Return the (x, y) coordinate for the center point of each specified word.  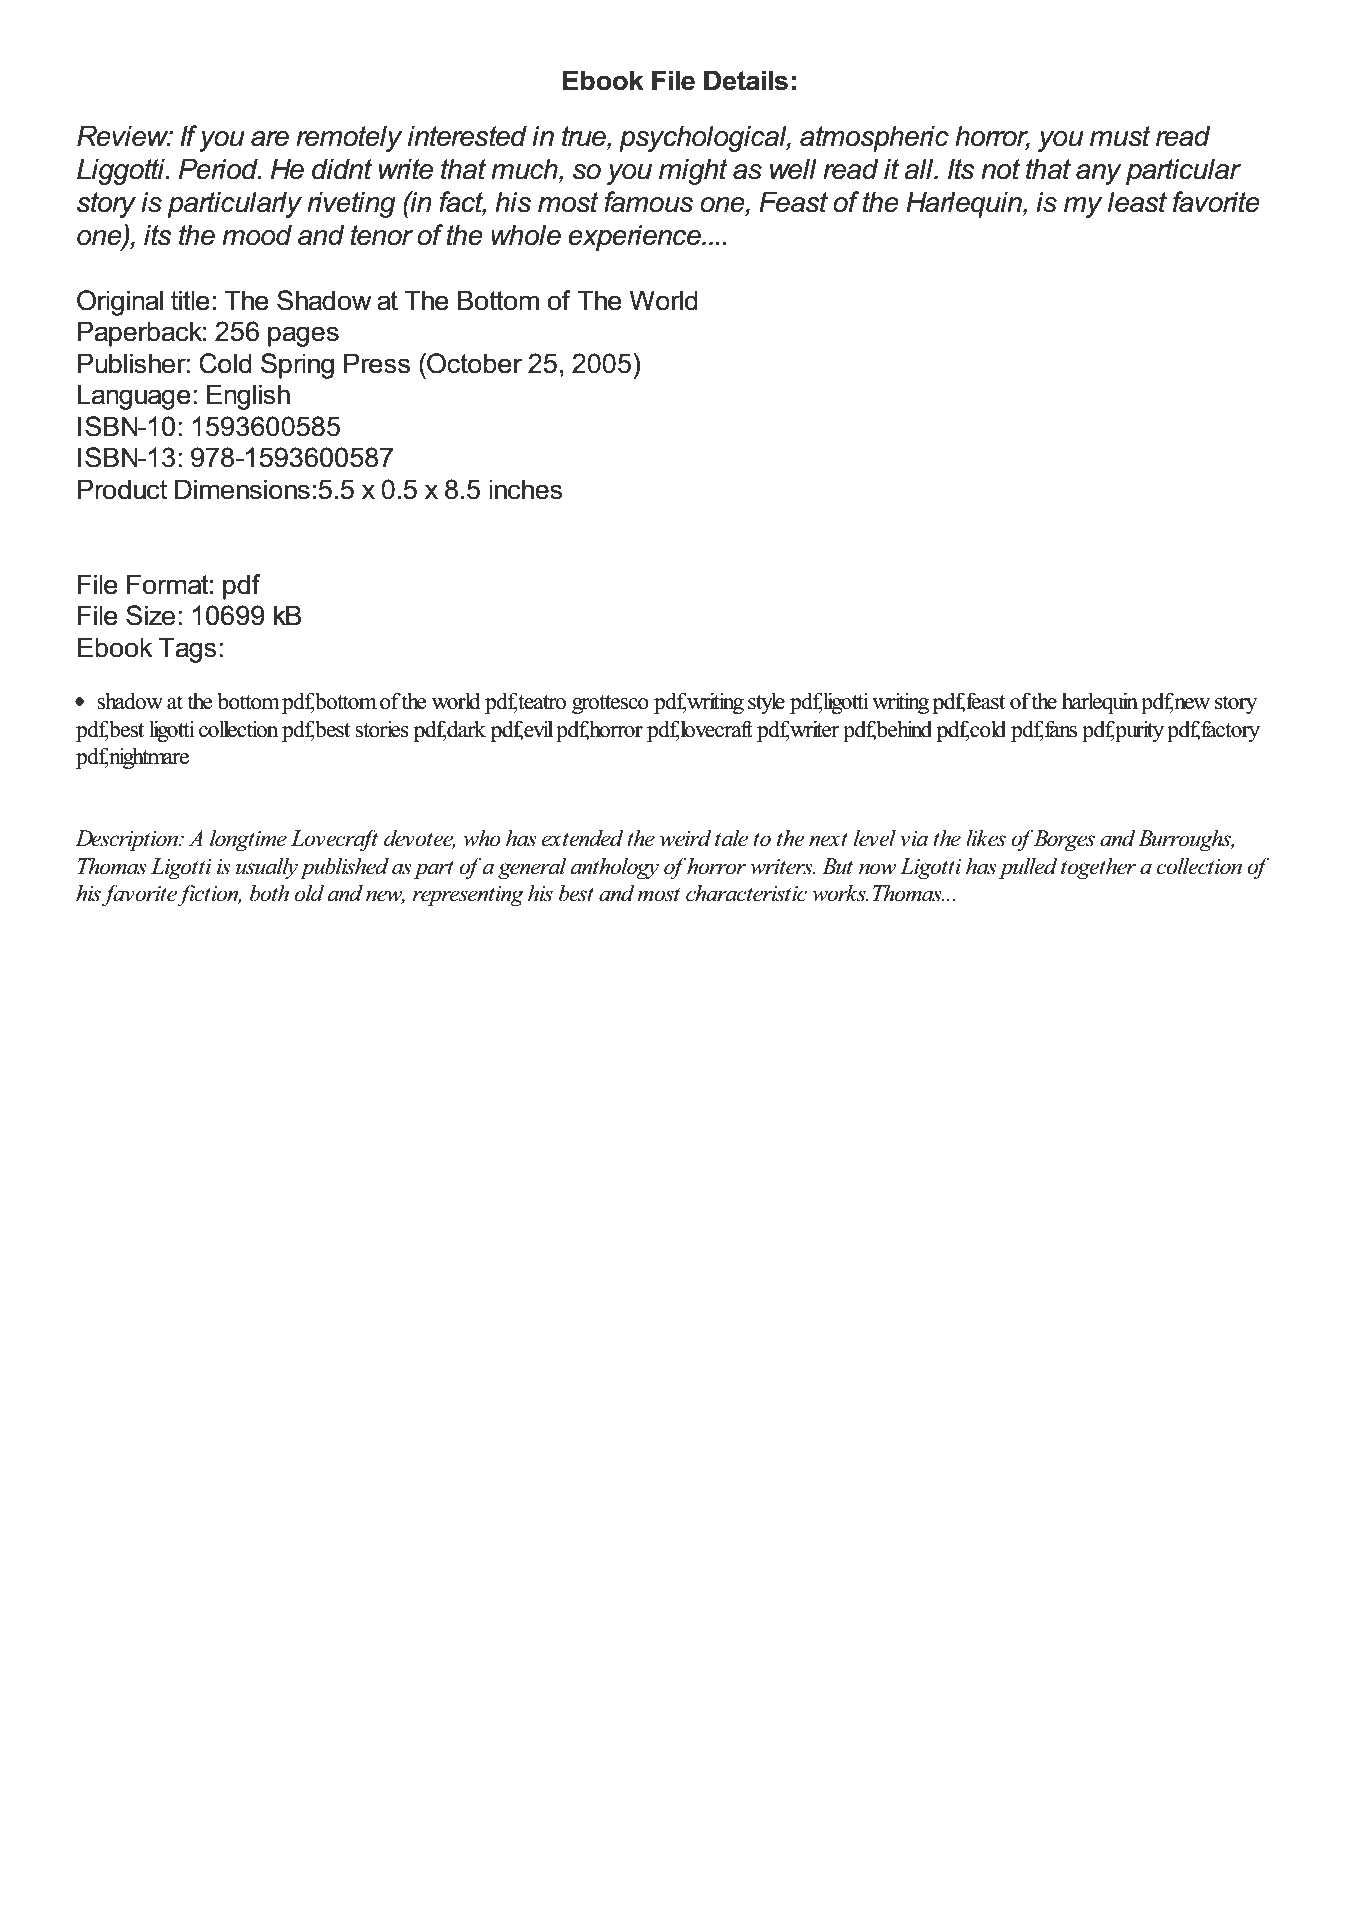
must (1120, 136)
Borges (1064, 840)
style (766, 703)
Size (150, 615)
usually (267, 868)
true (585, 137)
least (1137, 202)
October (473, 363)
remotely (349, 138)
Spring (297, 366)
